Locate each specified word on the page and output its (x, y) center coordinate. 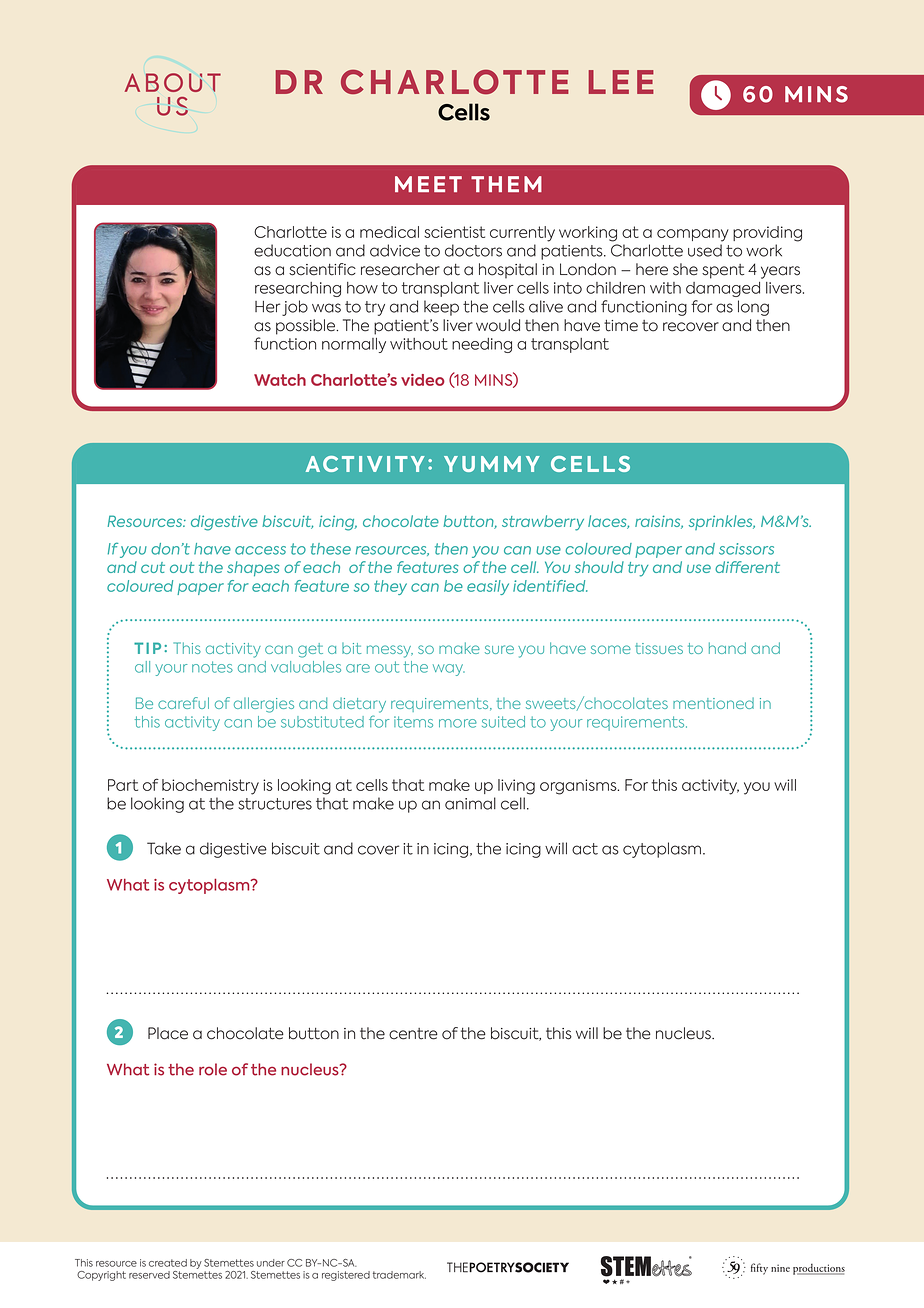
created (168, 1263)
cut (153, 567)
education (292, 250)
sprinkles (722, 522)
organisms (579, 787)
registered (346, 1276)
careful (183, 703)
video (423, 379)
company (693, 235)
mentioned (713, 703)
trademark (399, 1275)
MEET (428, 184)
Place (168, 1033)
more (458, 723)
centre (413, 1034)
